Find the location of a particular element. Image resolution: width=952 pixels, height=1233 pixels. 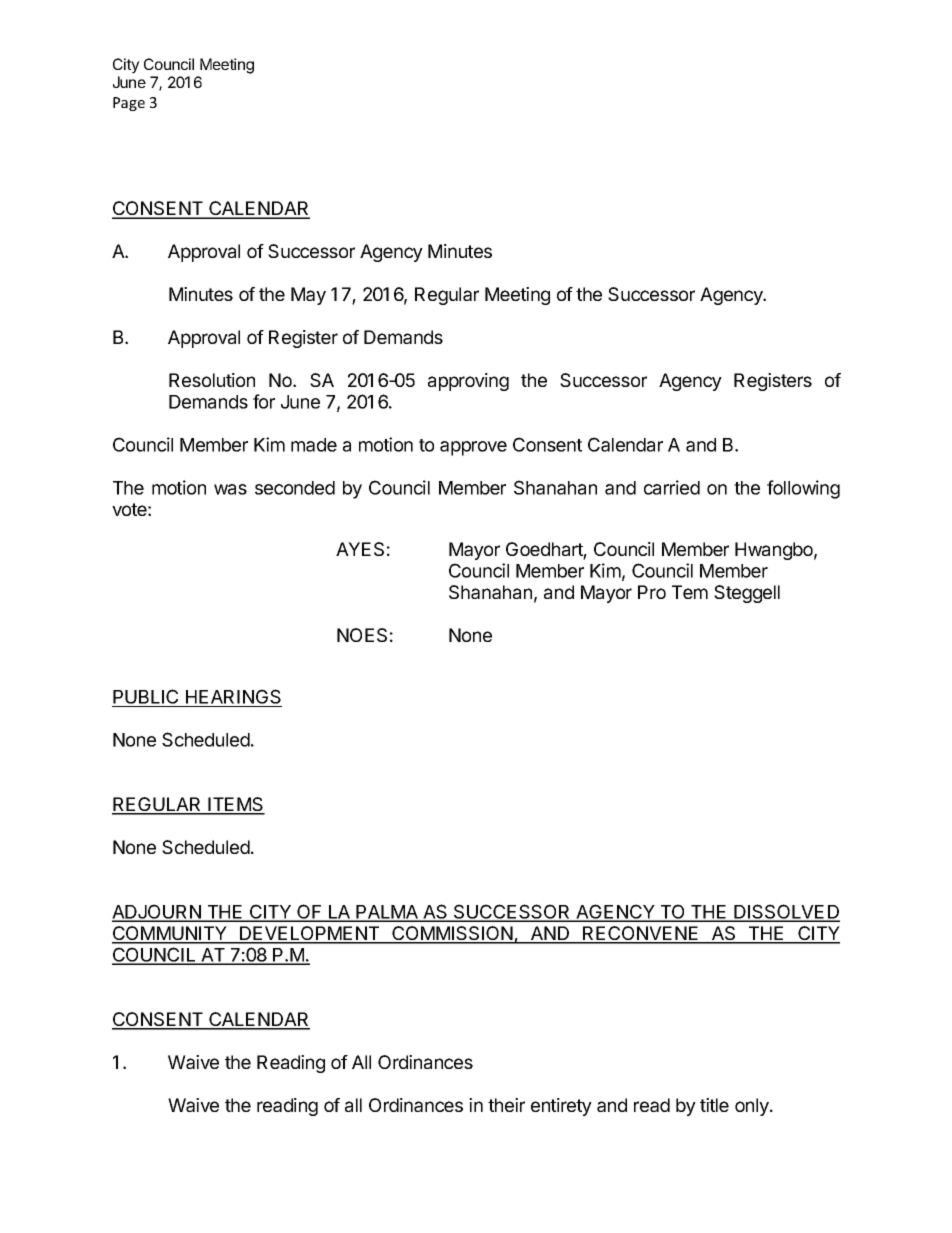

DISSOLVED is located at coordinates (786, 912).
